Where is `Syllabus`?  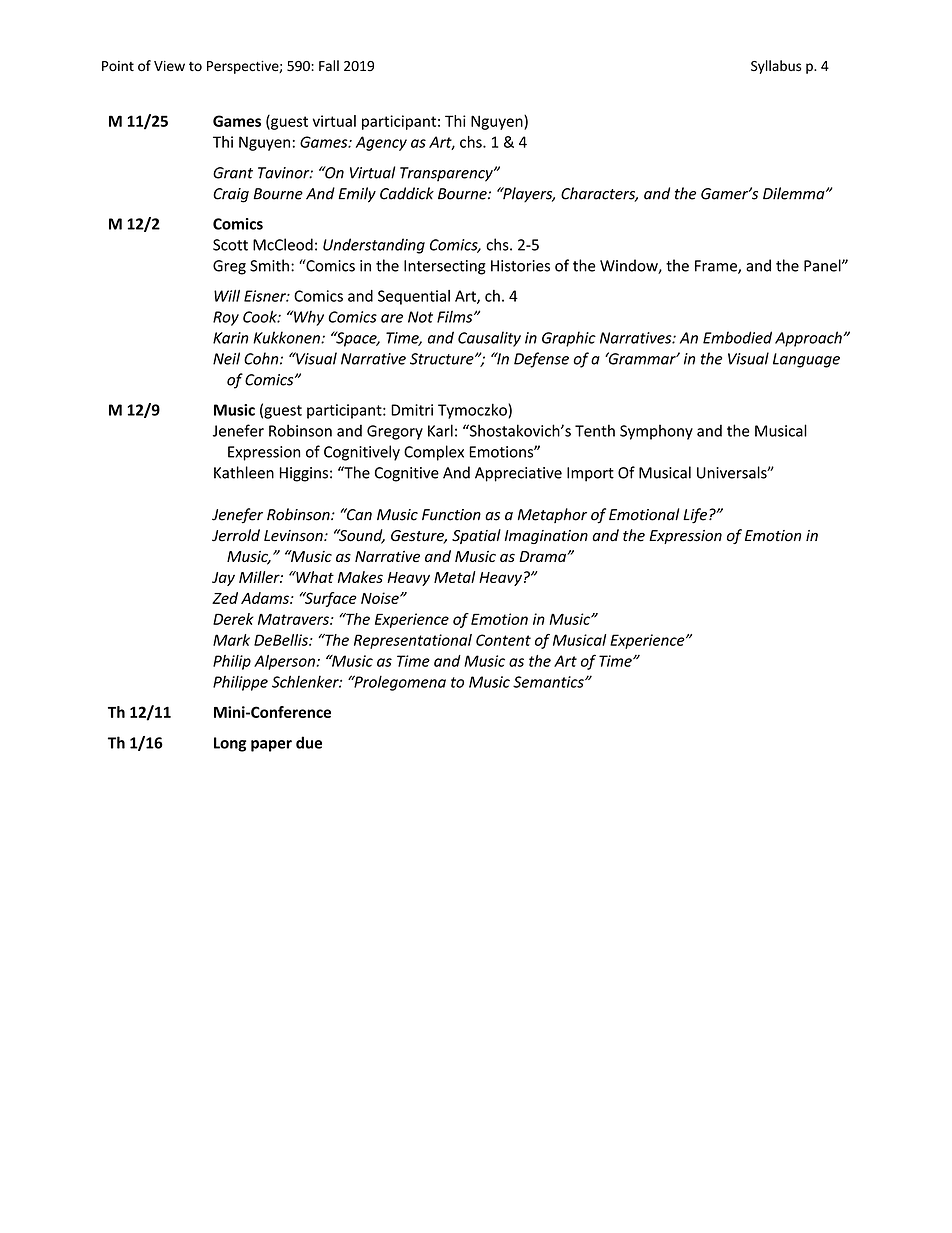 Syllabus is located at coordinates (776, 67).
